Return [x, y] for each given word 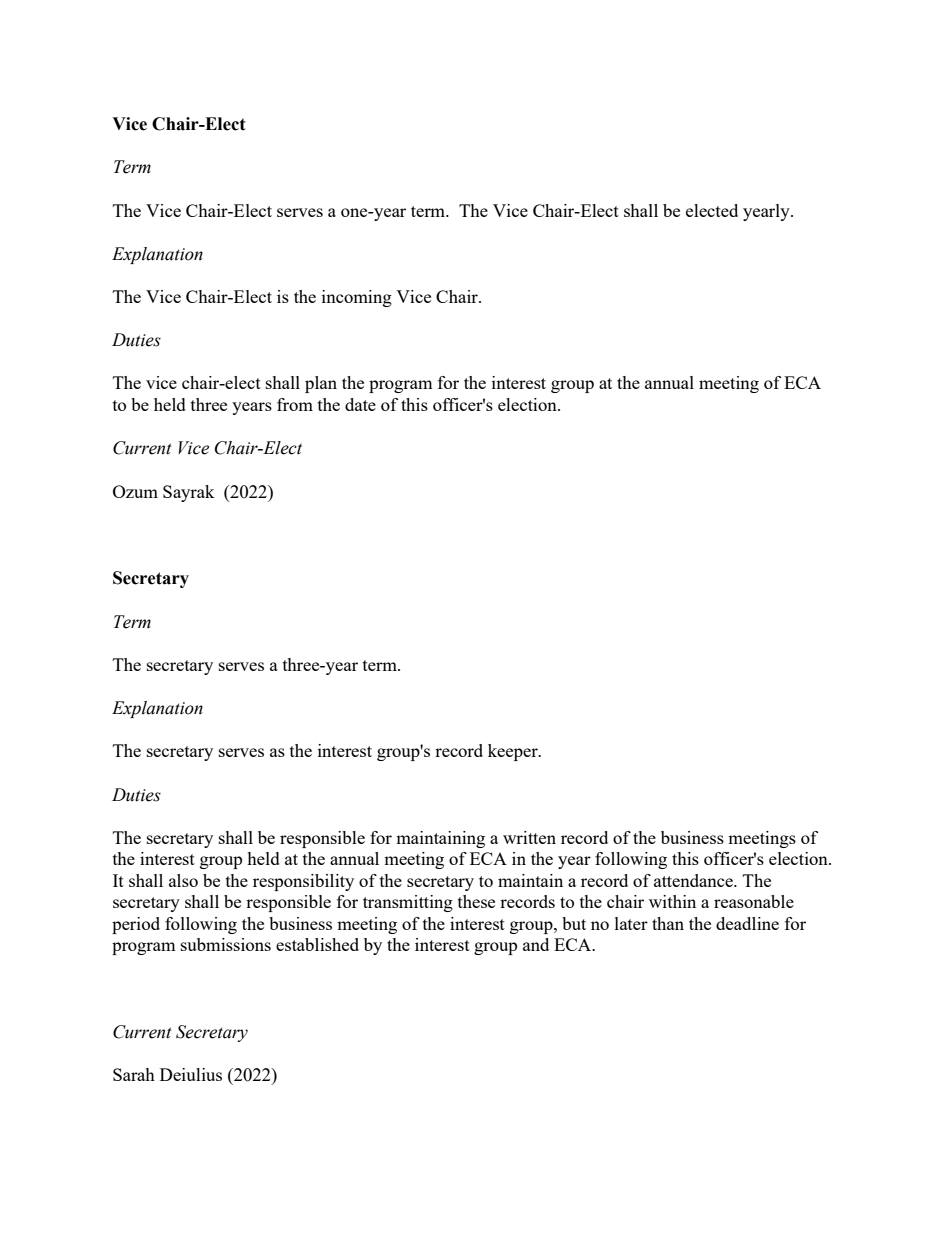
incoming [357, 298]
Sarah [134, 1074]
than [668, 923]
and [536, 944]
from [295, 404]
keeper [514, 752]
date [360, 404]
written [529, 837]
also [183, 880]
